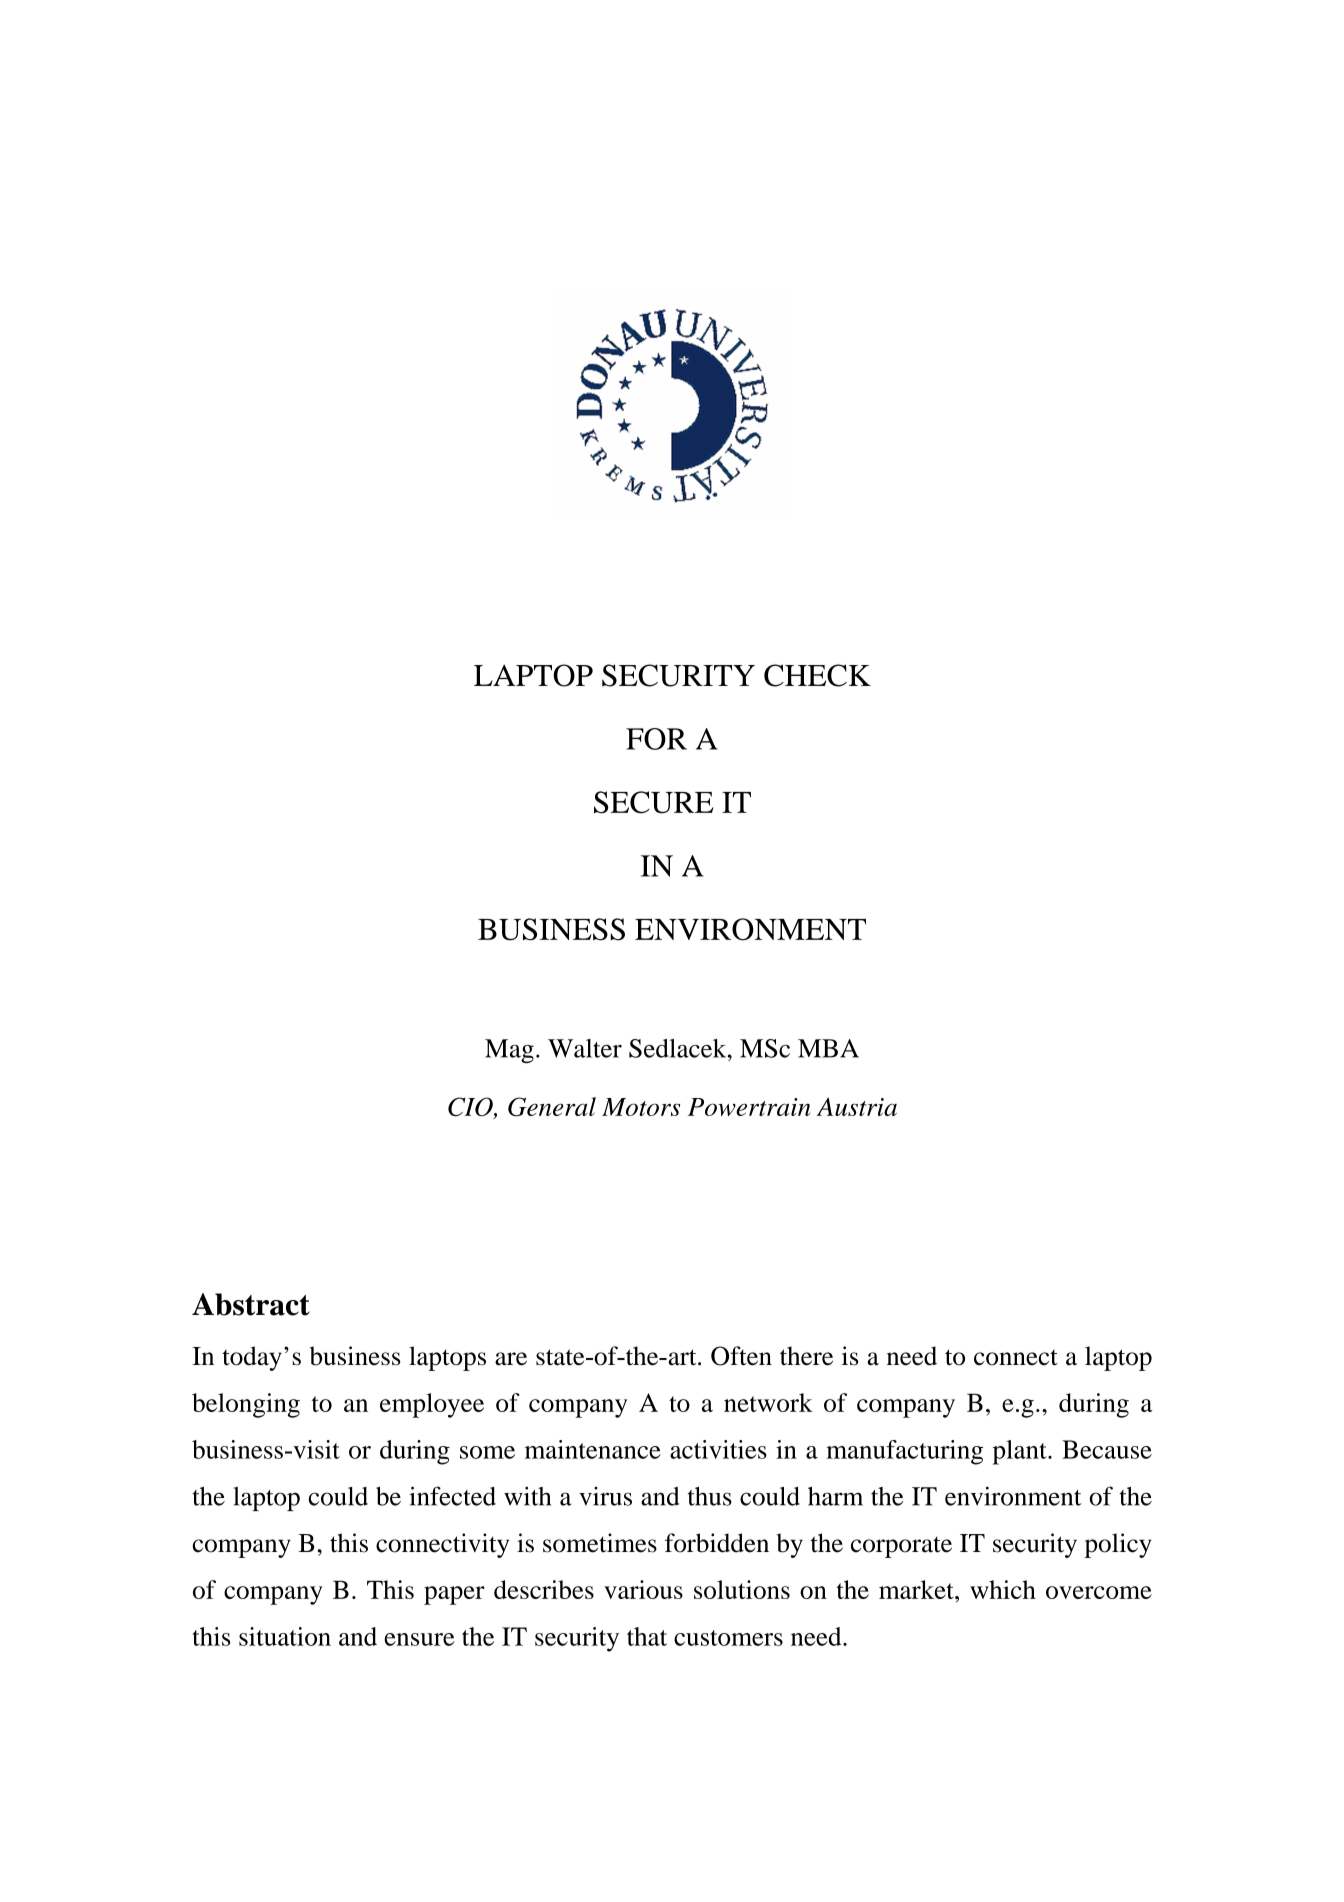 The height and width of the screenshot is (1902, 1344). What do you see at coordinates (817, 675) in the screenshot?
I see `CHECK` at bounding box center [817, 675].
